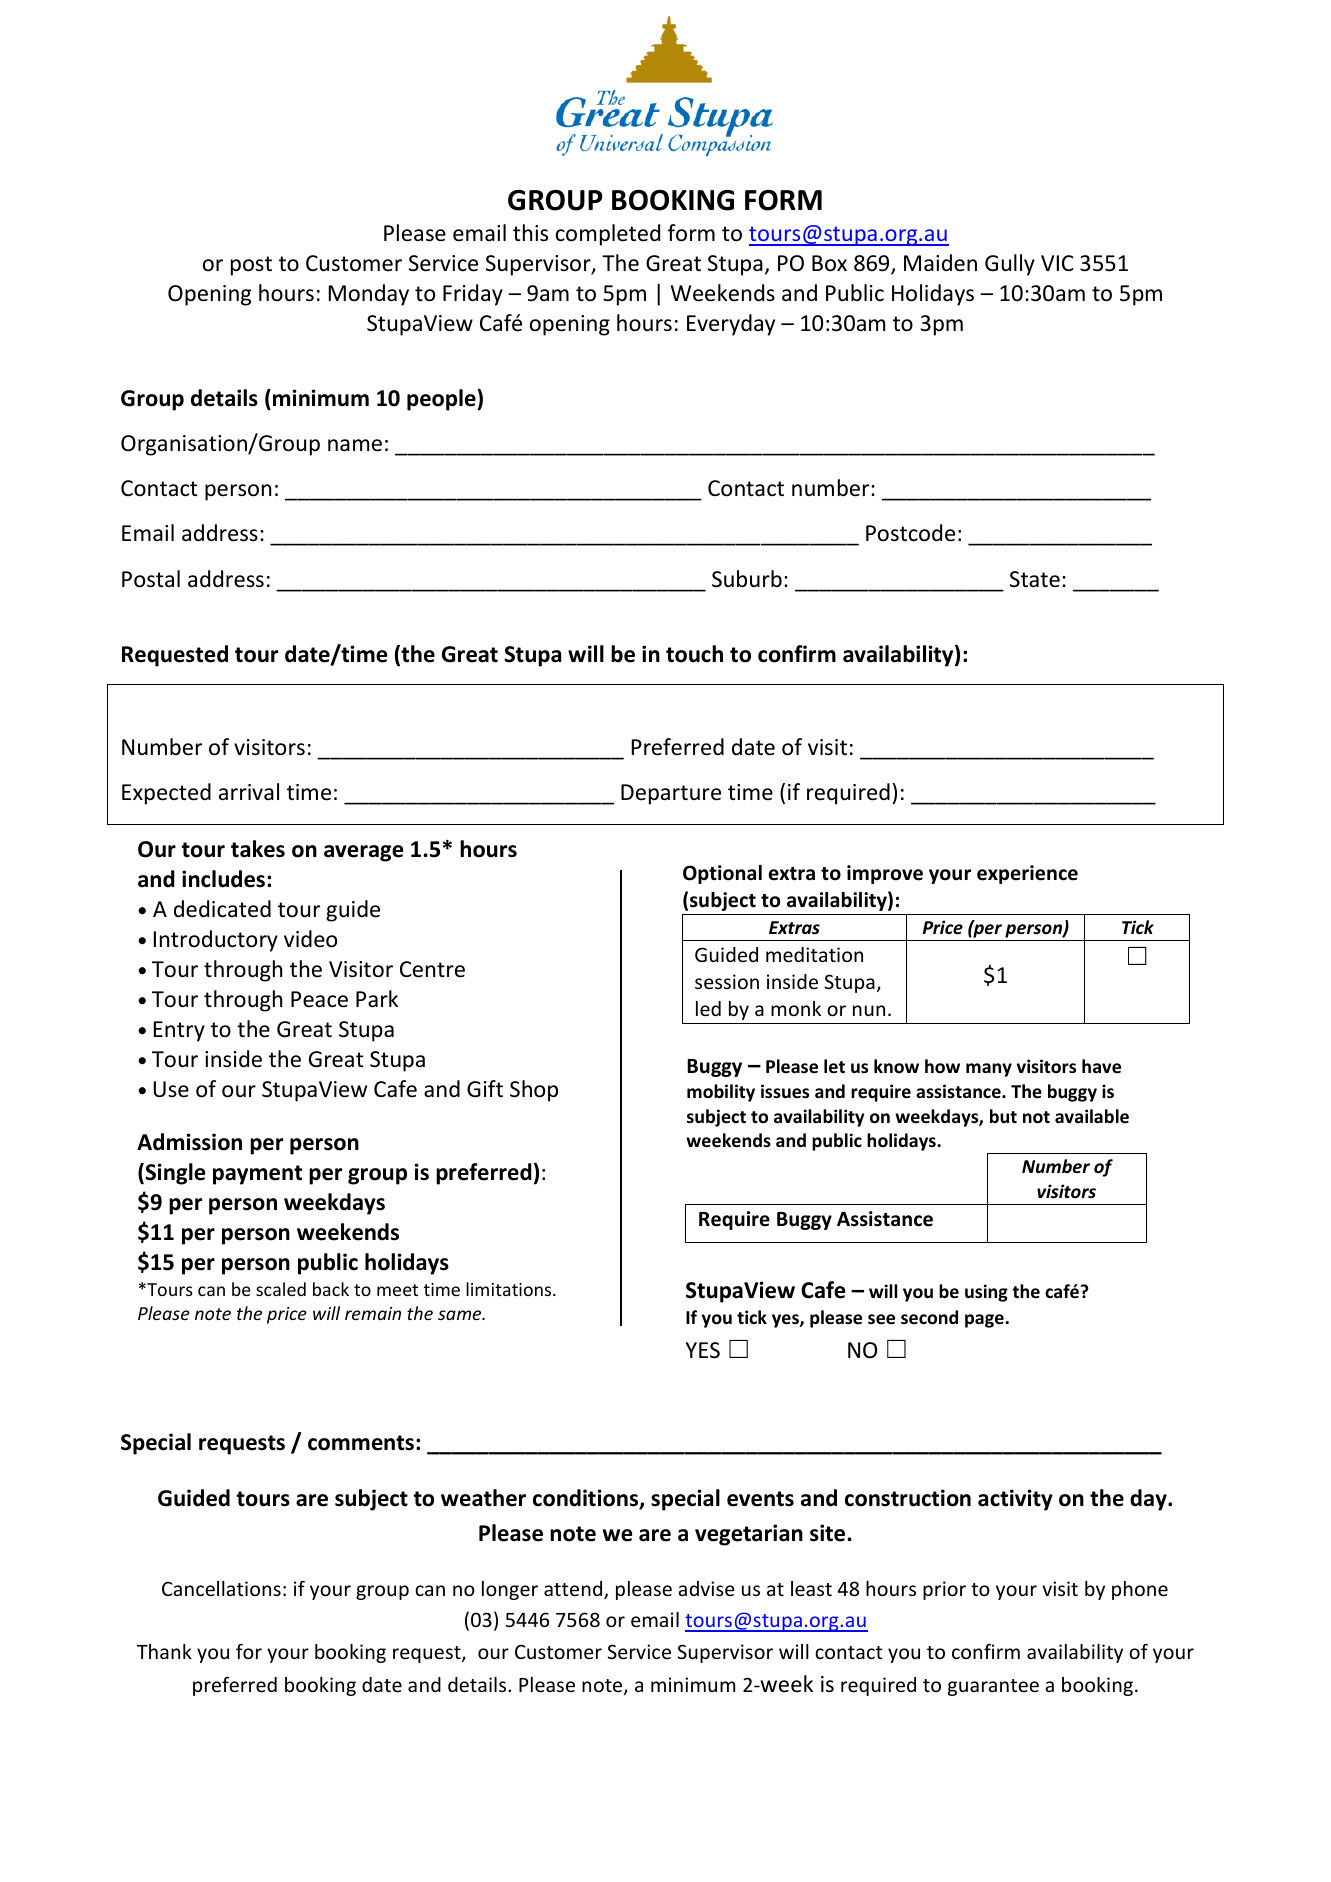 The image size is (1331, 1882). I want to click on experience, so click(1027, 874).
